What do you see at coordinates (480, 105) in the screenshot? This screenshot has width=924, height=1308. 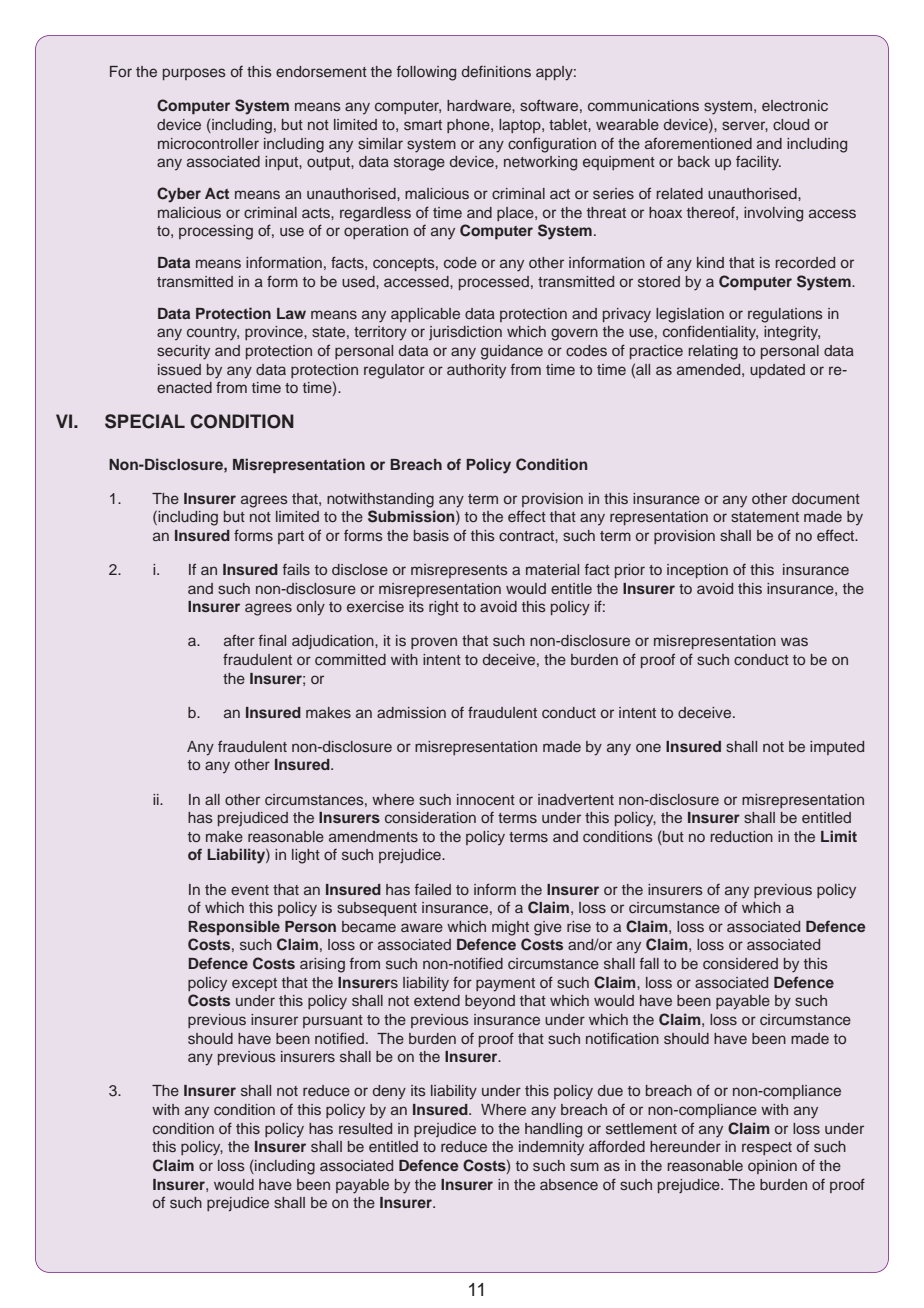 I see `hardware` at bounding box center [480, 105].
